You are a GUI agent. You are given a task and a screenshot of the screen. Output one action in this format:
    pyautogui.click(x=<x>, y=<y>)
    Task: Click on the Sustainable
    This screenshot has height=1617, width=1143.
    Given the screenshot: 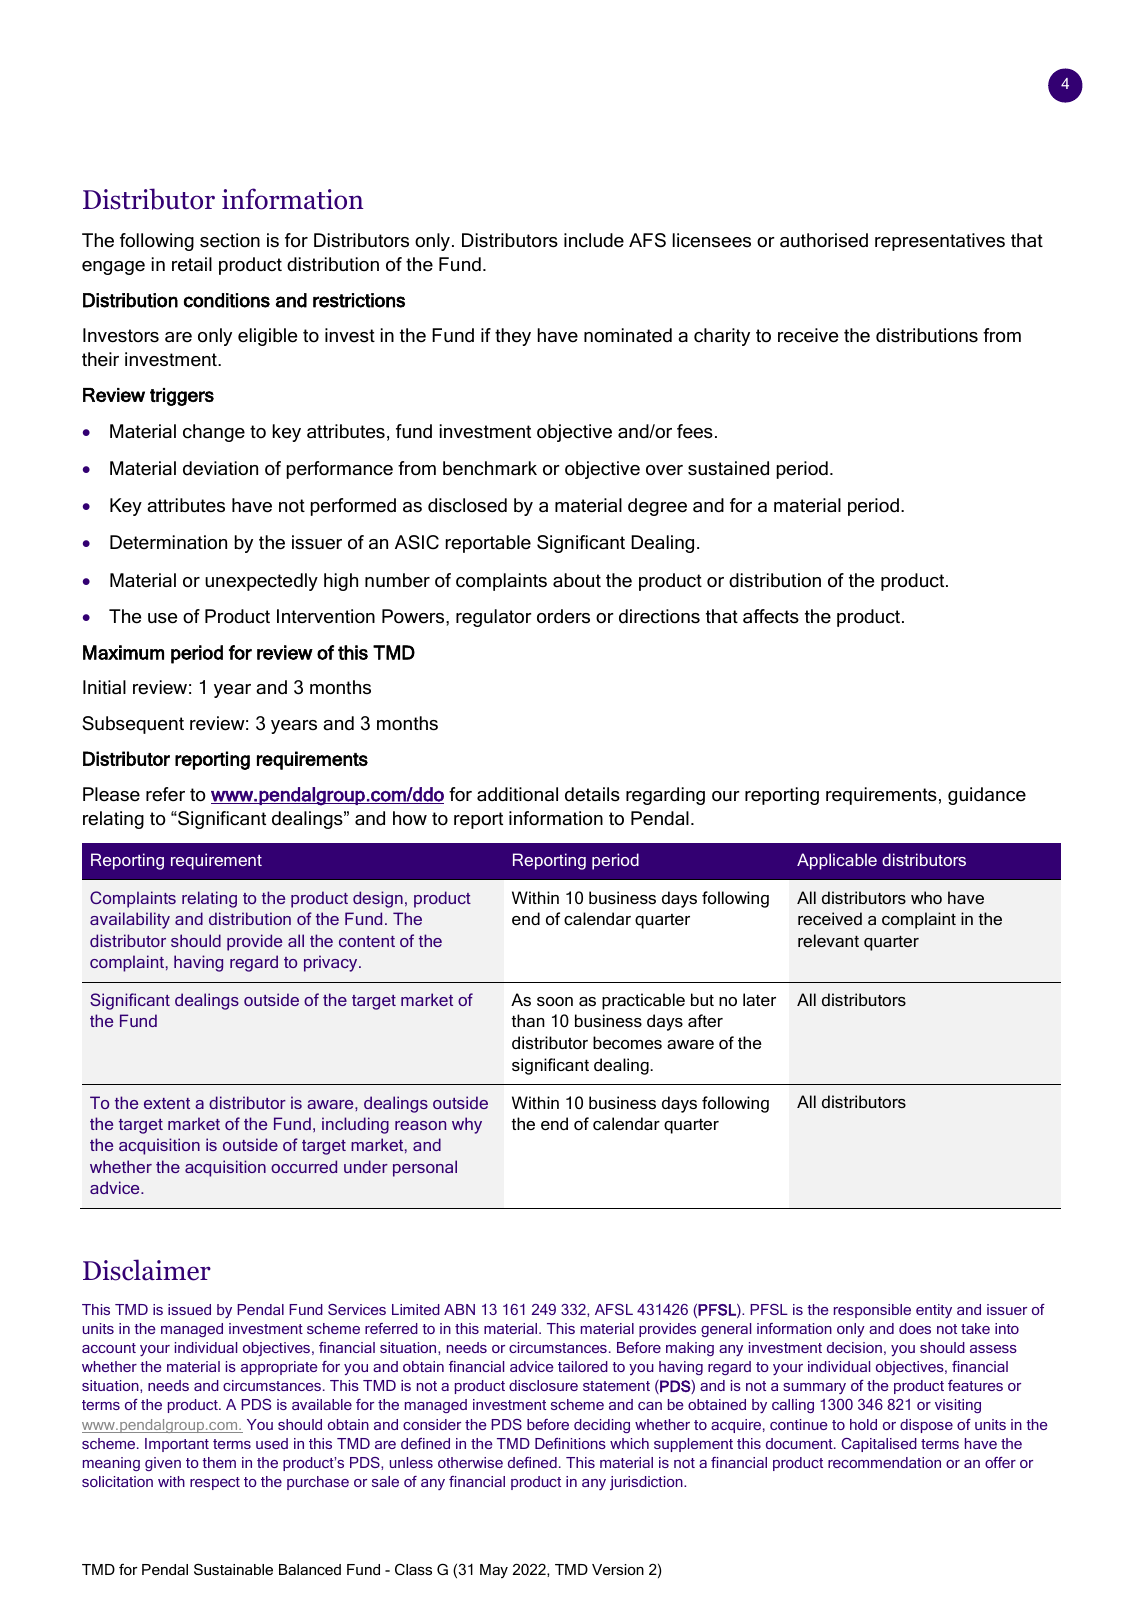 What is the action you would take?
    pyautogui.click(x=233, y=1569)
